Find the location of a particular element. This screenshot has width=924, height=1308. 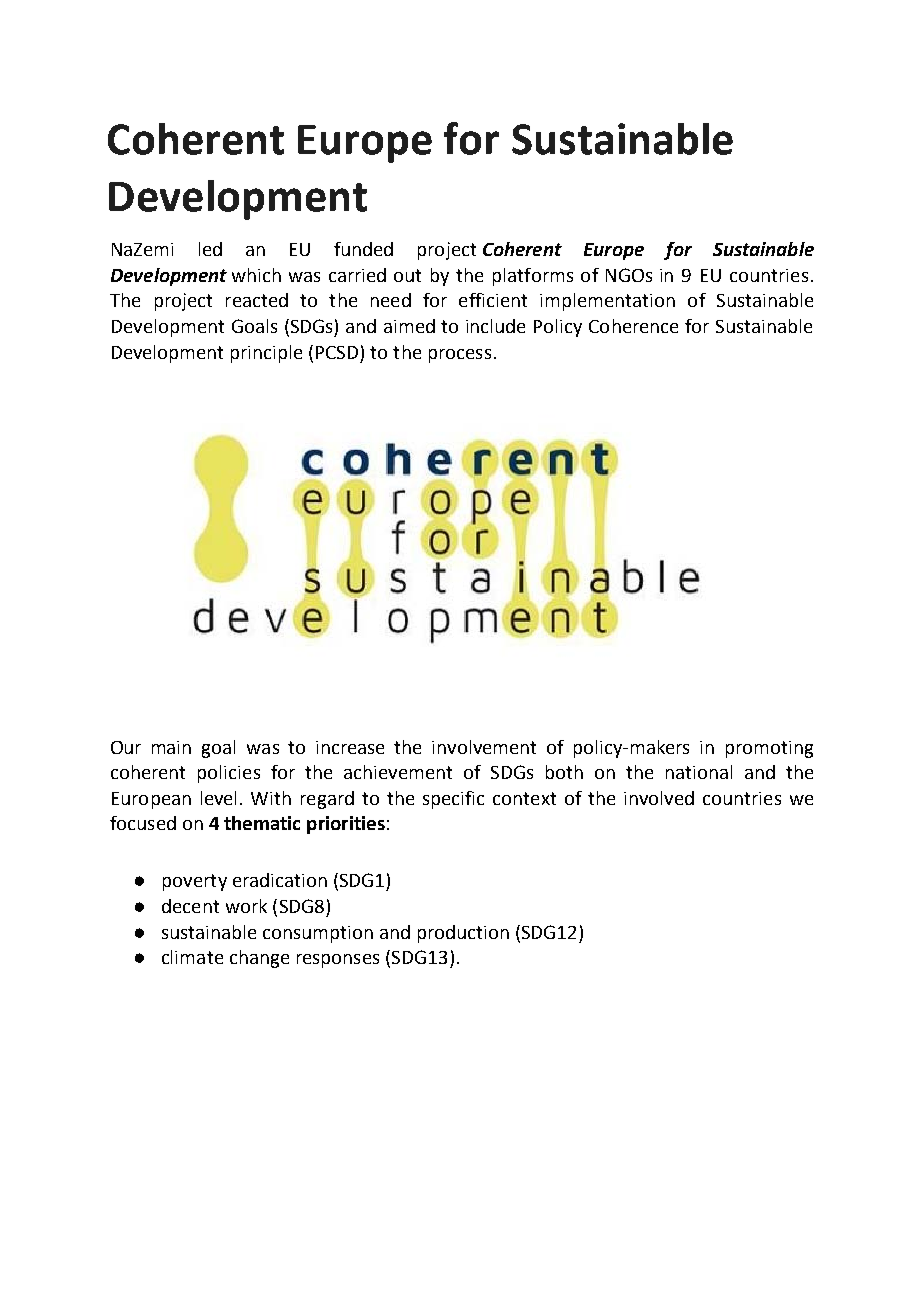

Our is located at coordinates (126, 747).
